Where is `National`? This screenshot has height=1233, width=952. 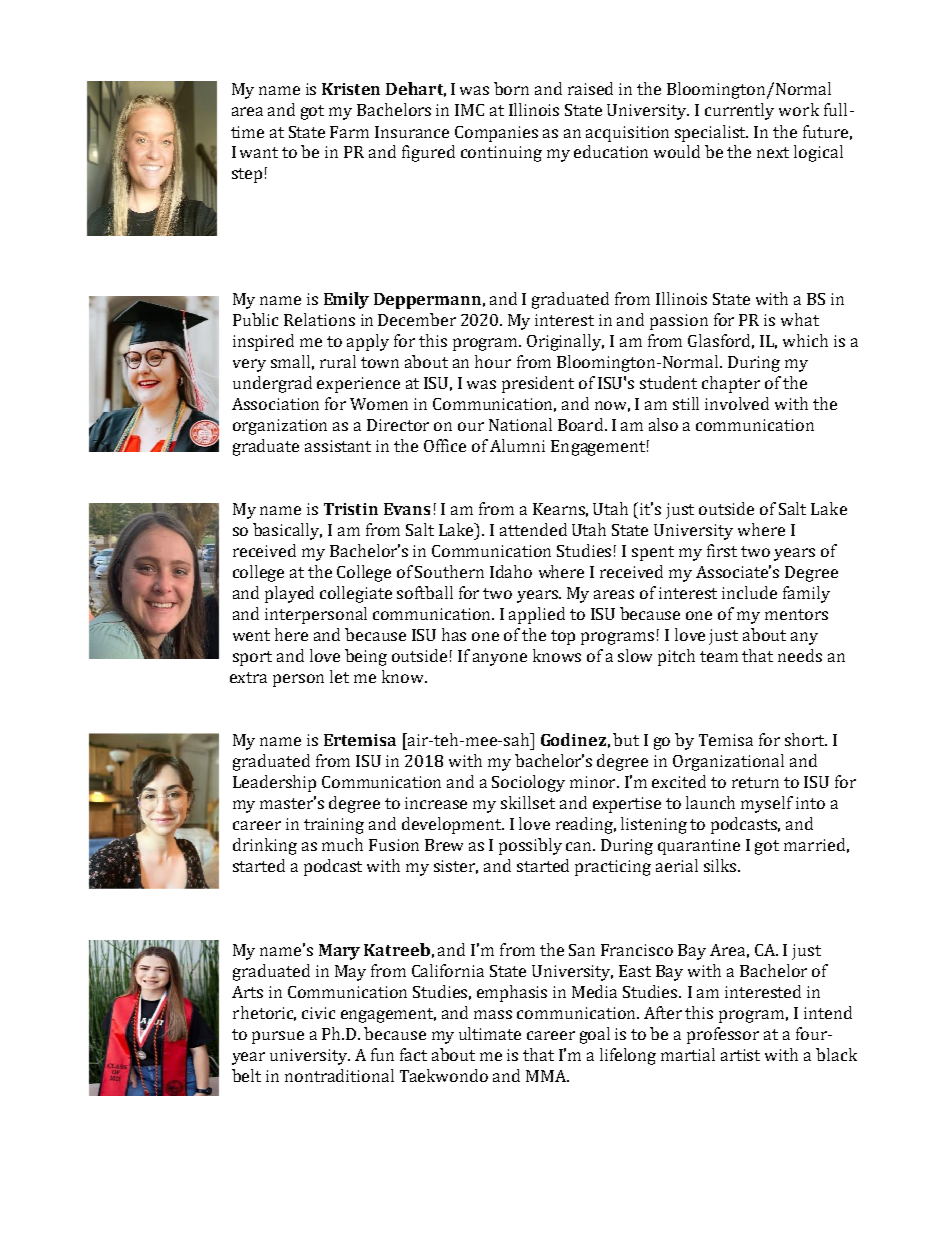 National is located at coordinates (520, 424).
